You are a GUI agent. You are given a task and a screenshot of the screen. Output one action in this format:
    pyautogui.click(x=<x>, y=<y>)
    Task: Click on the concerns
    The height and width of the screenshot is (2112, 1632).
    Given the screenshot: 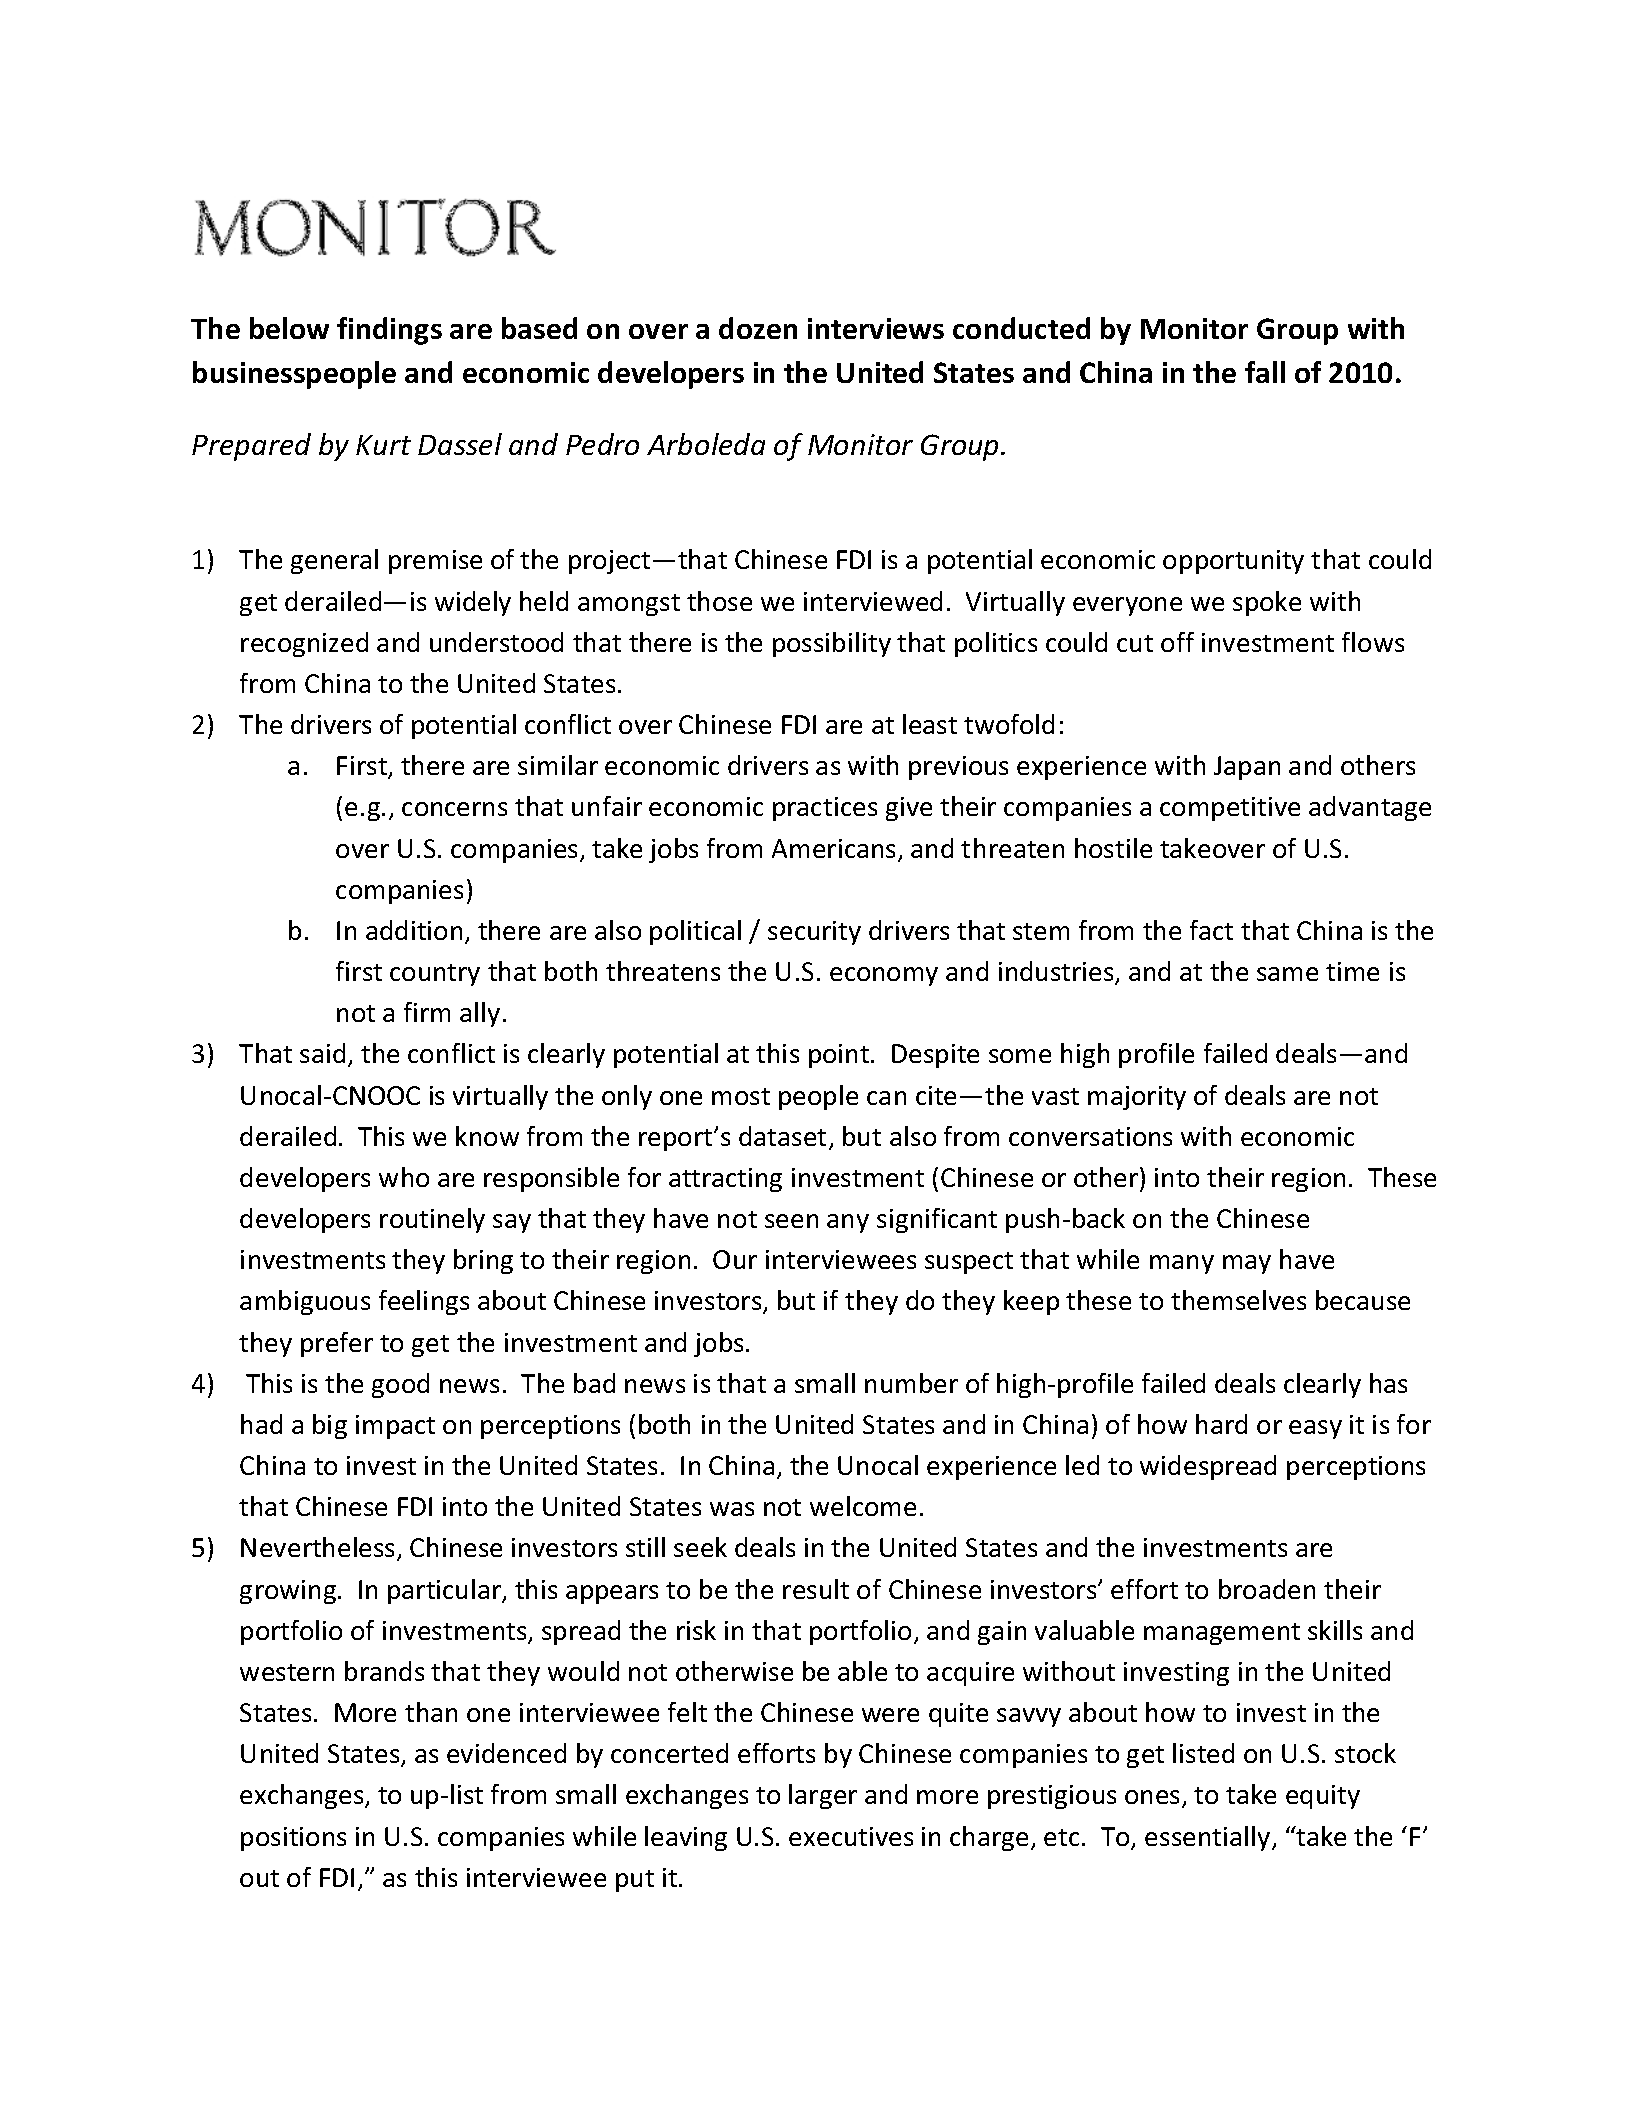 What is the action you would take?
    pyautogui.click(x=454, y=809)
